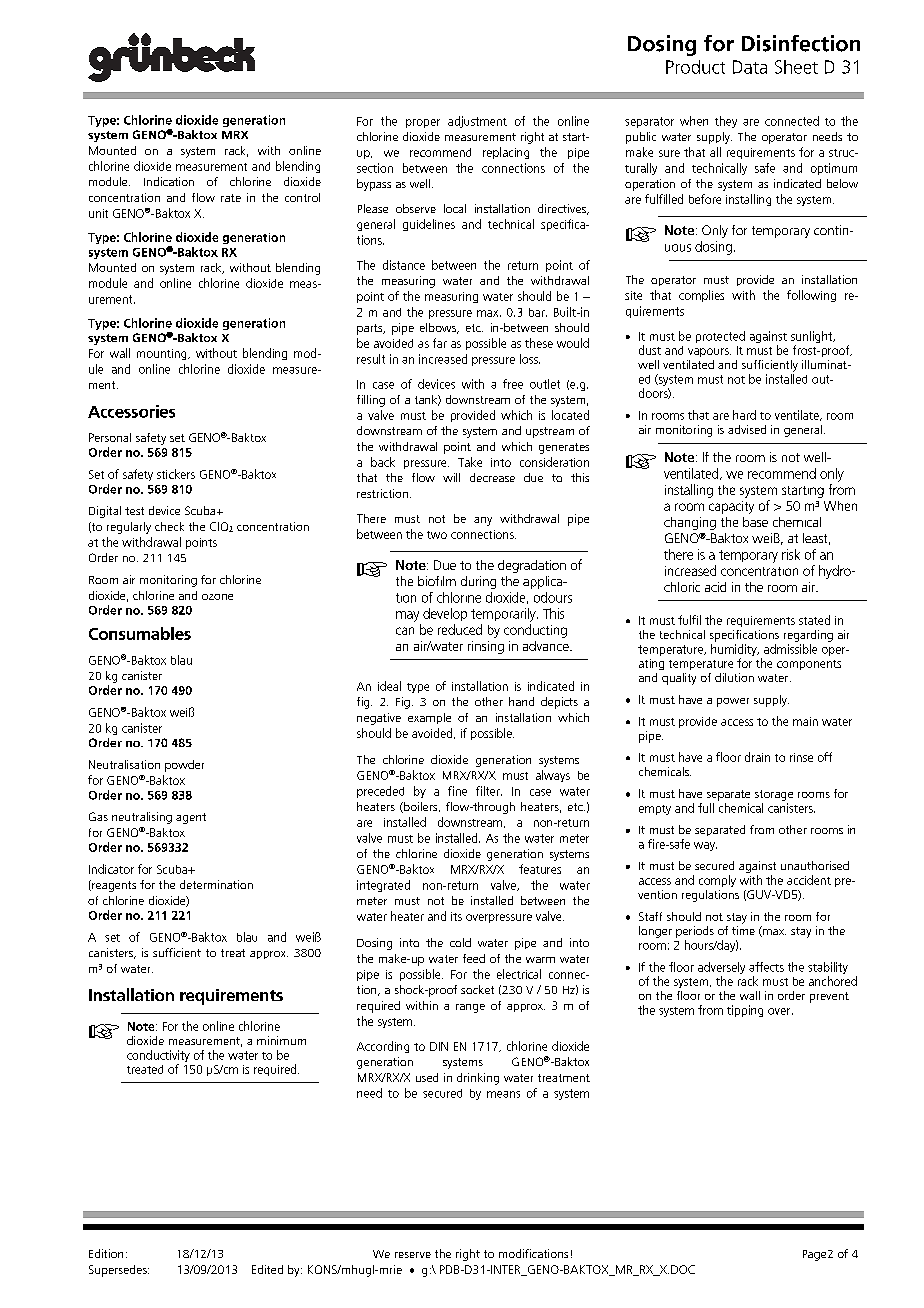 Image resolution: width=924 pixels, height=1308 pixels. Describe the element at coordinates (726, 122) in the screenshot. I see `they` at that location.
